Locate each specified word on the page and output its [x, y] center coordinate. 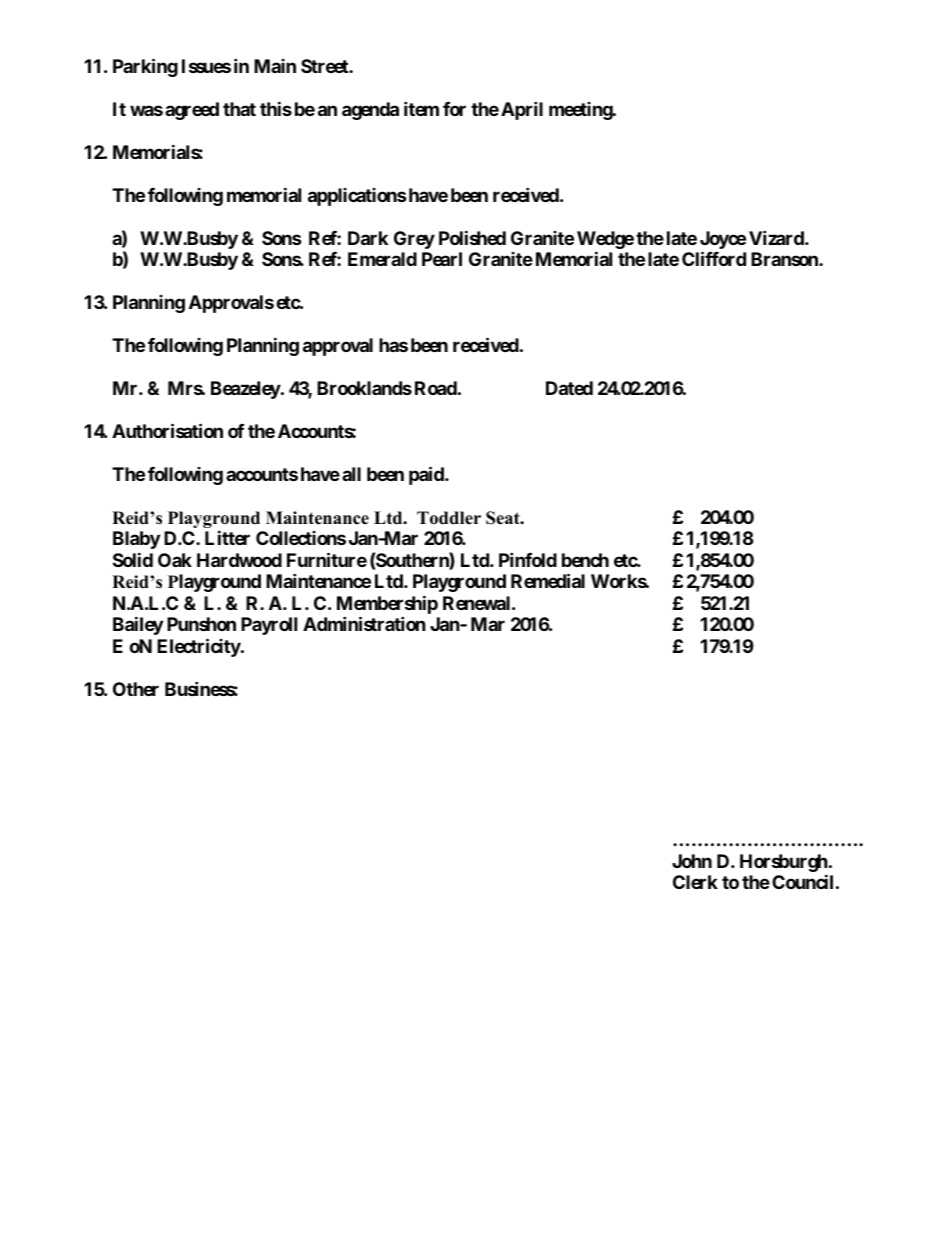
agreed [192, 111]
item [421, 108]
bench [585, 560]
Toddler [449, 518]
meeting [581, 111]
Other [136, 689]
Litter [227, 538]
